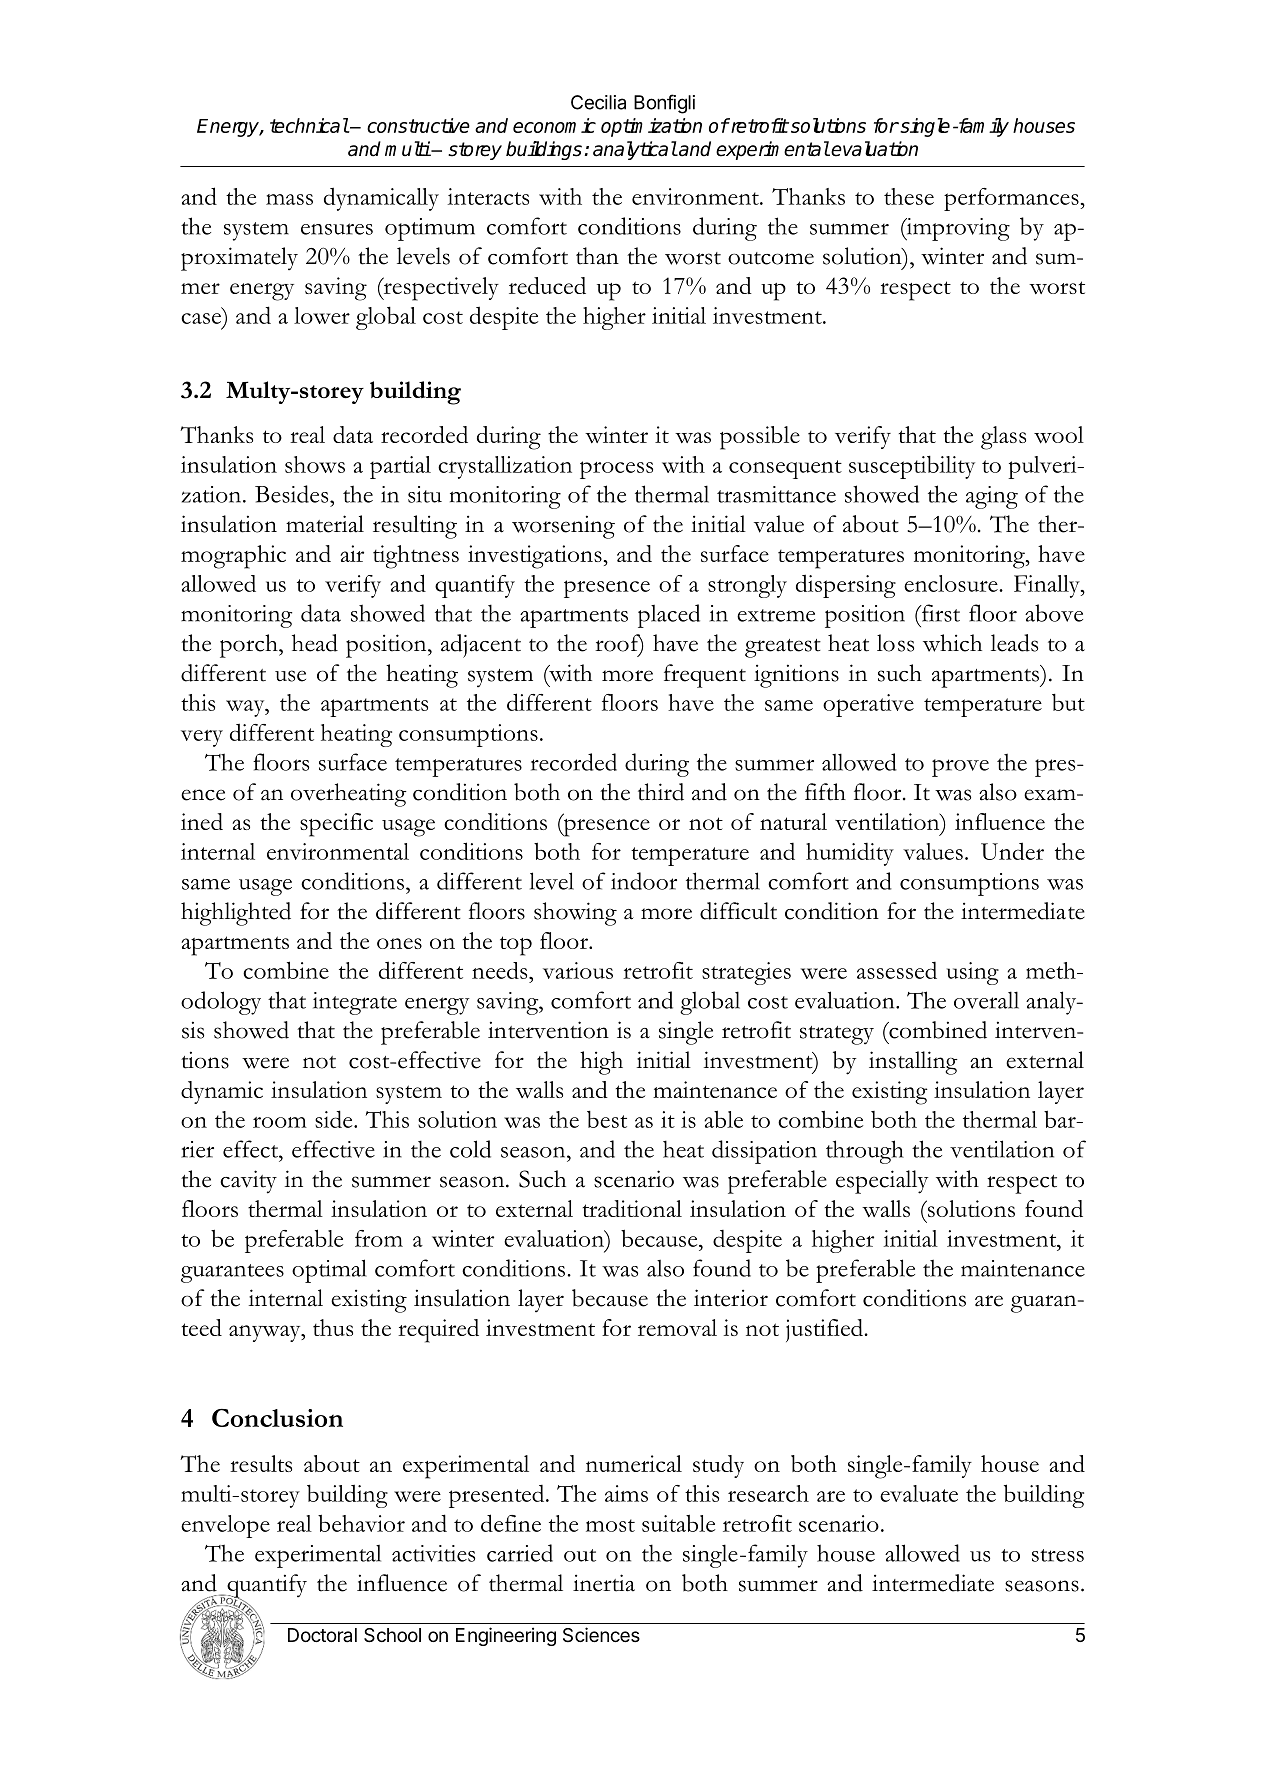 Image resolution: width=1266 pixels, height=1790 pixels. I want to click on Doctoral, so click(322, 1635).
